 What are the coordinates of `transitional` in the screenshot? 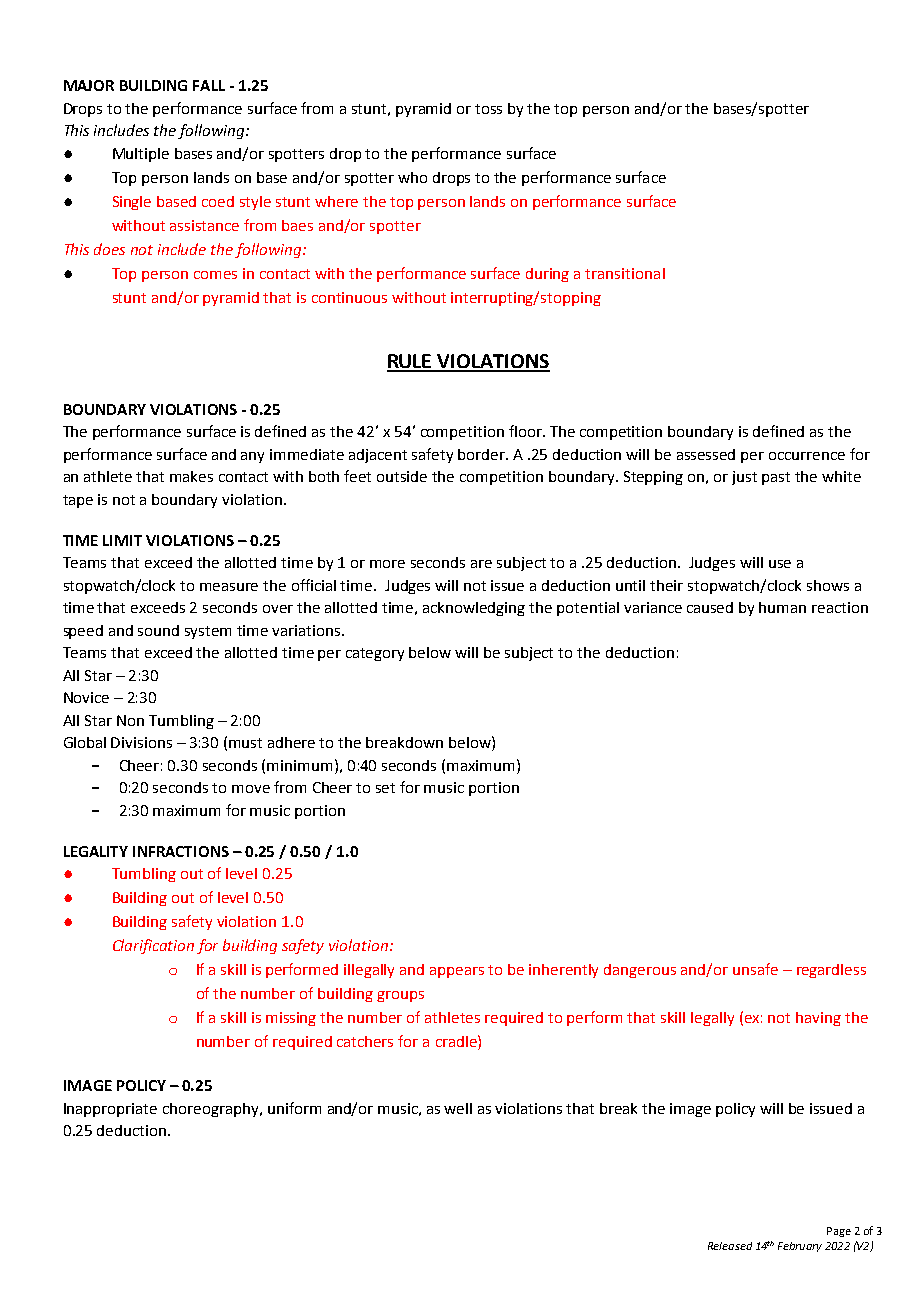 It's located at (625, 273).
